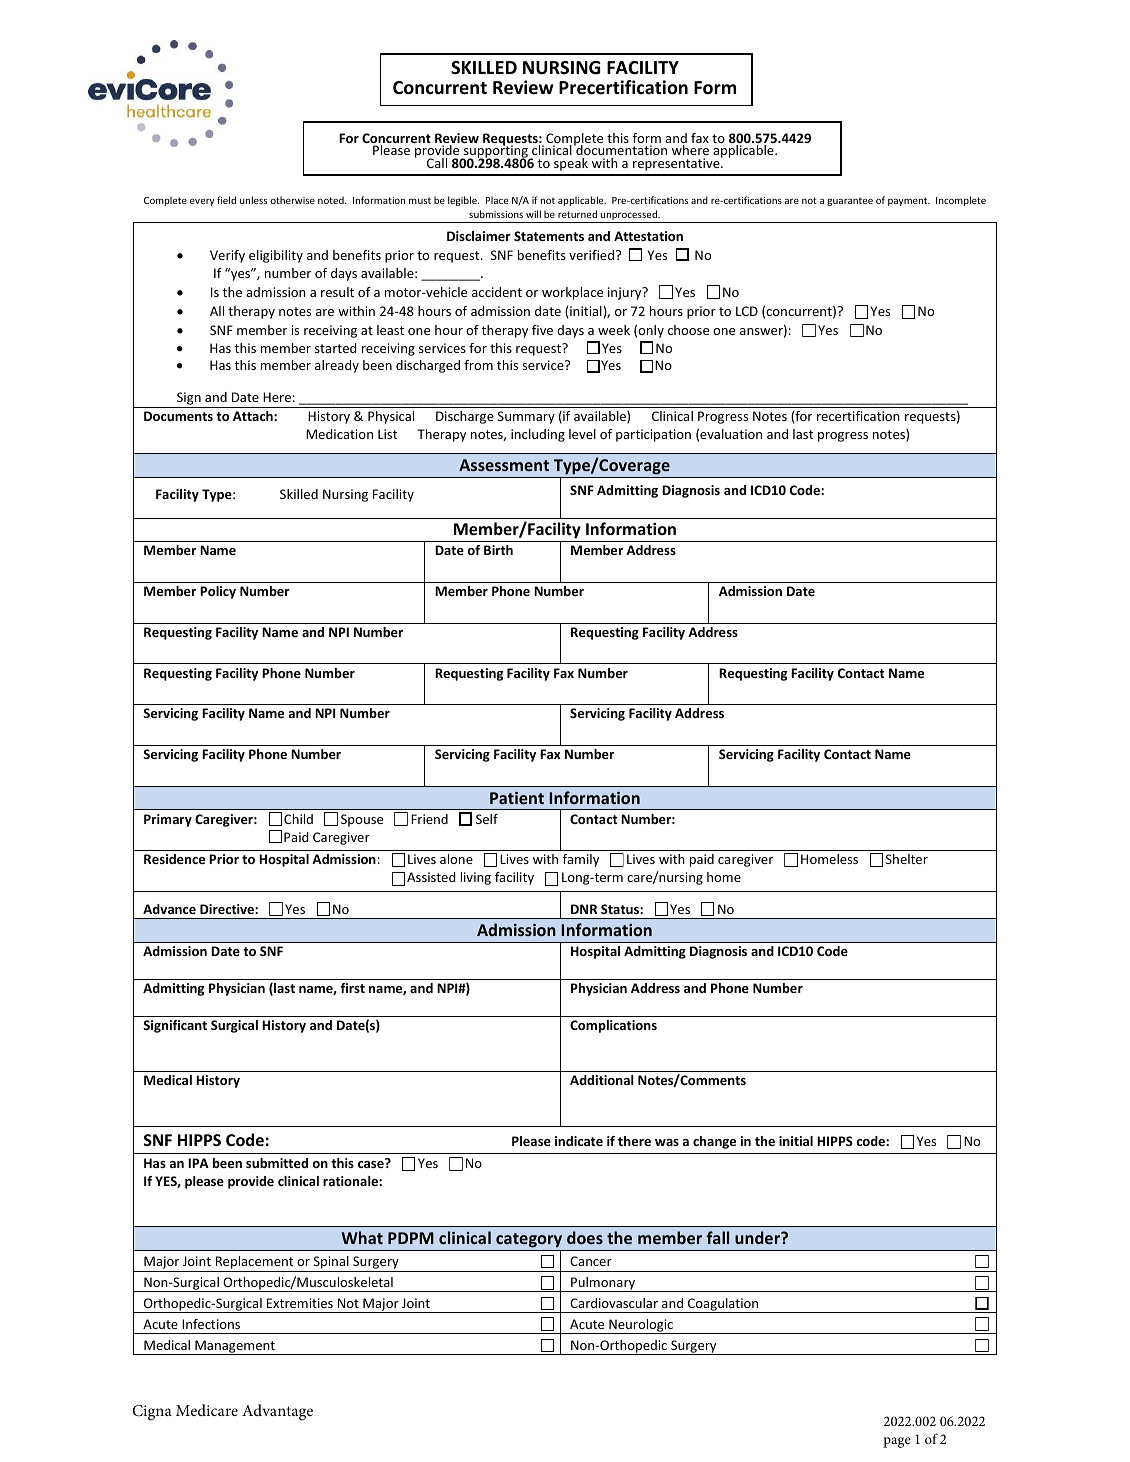  What do you see at coordinates (253, 200) in the document?
I see `unless` at bounding box center [253, 200].
